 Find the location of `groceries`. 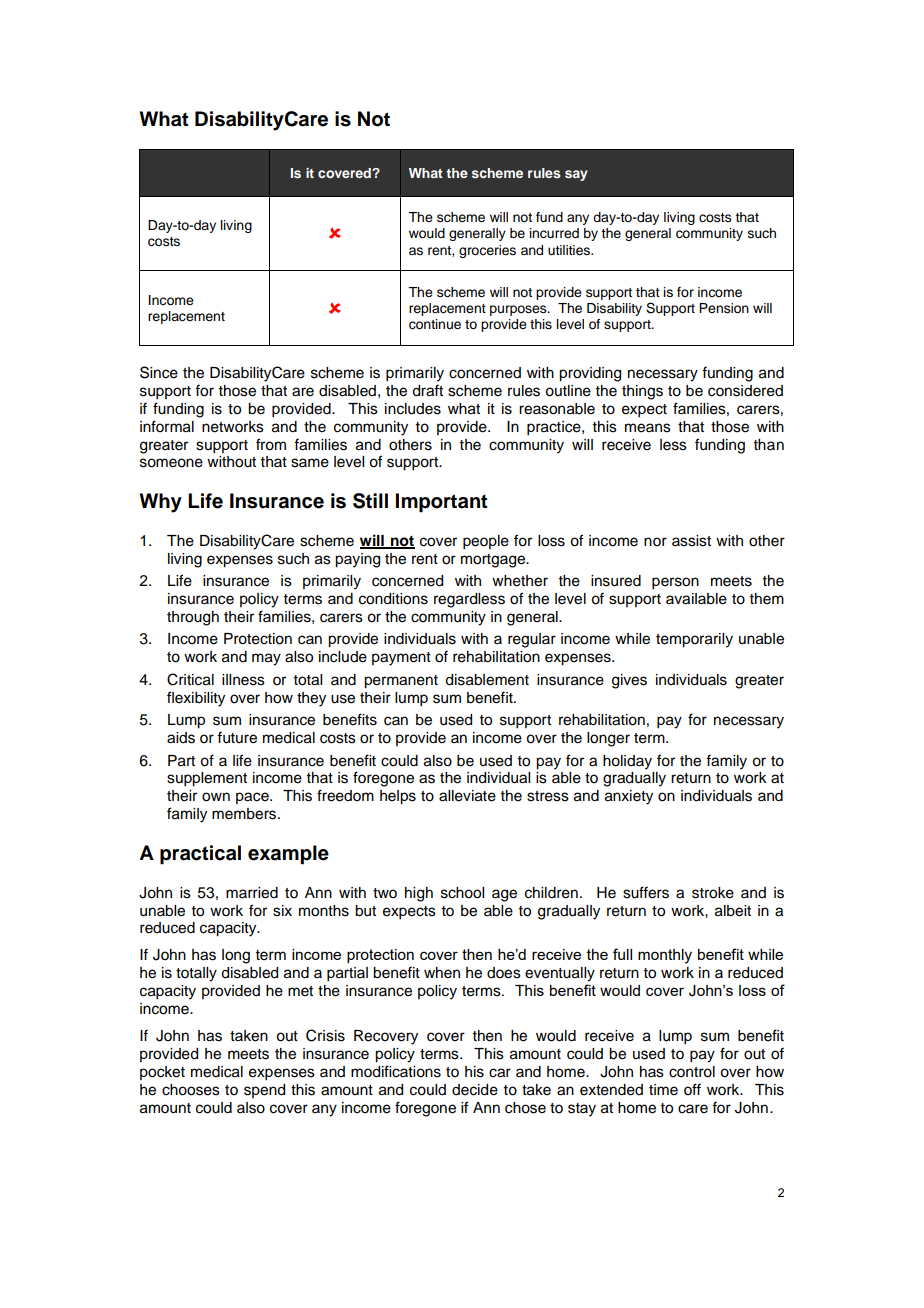

groceries is located at coordinates (487, 251).
